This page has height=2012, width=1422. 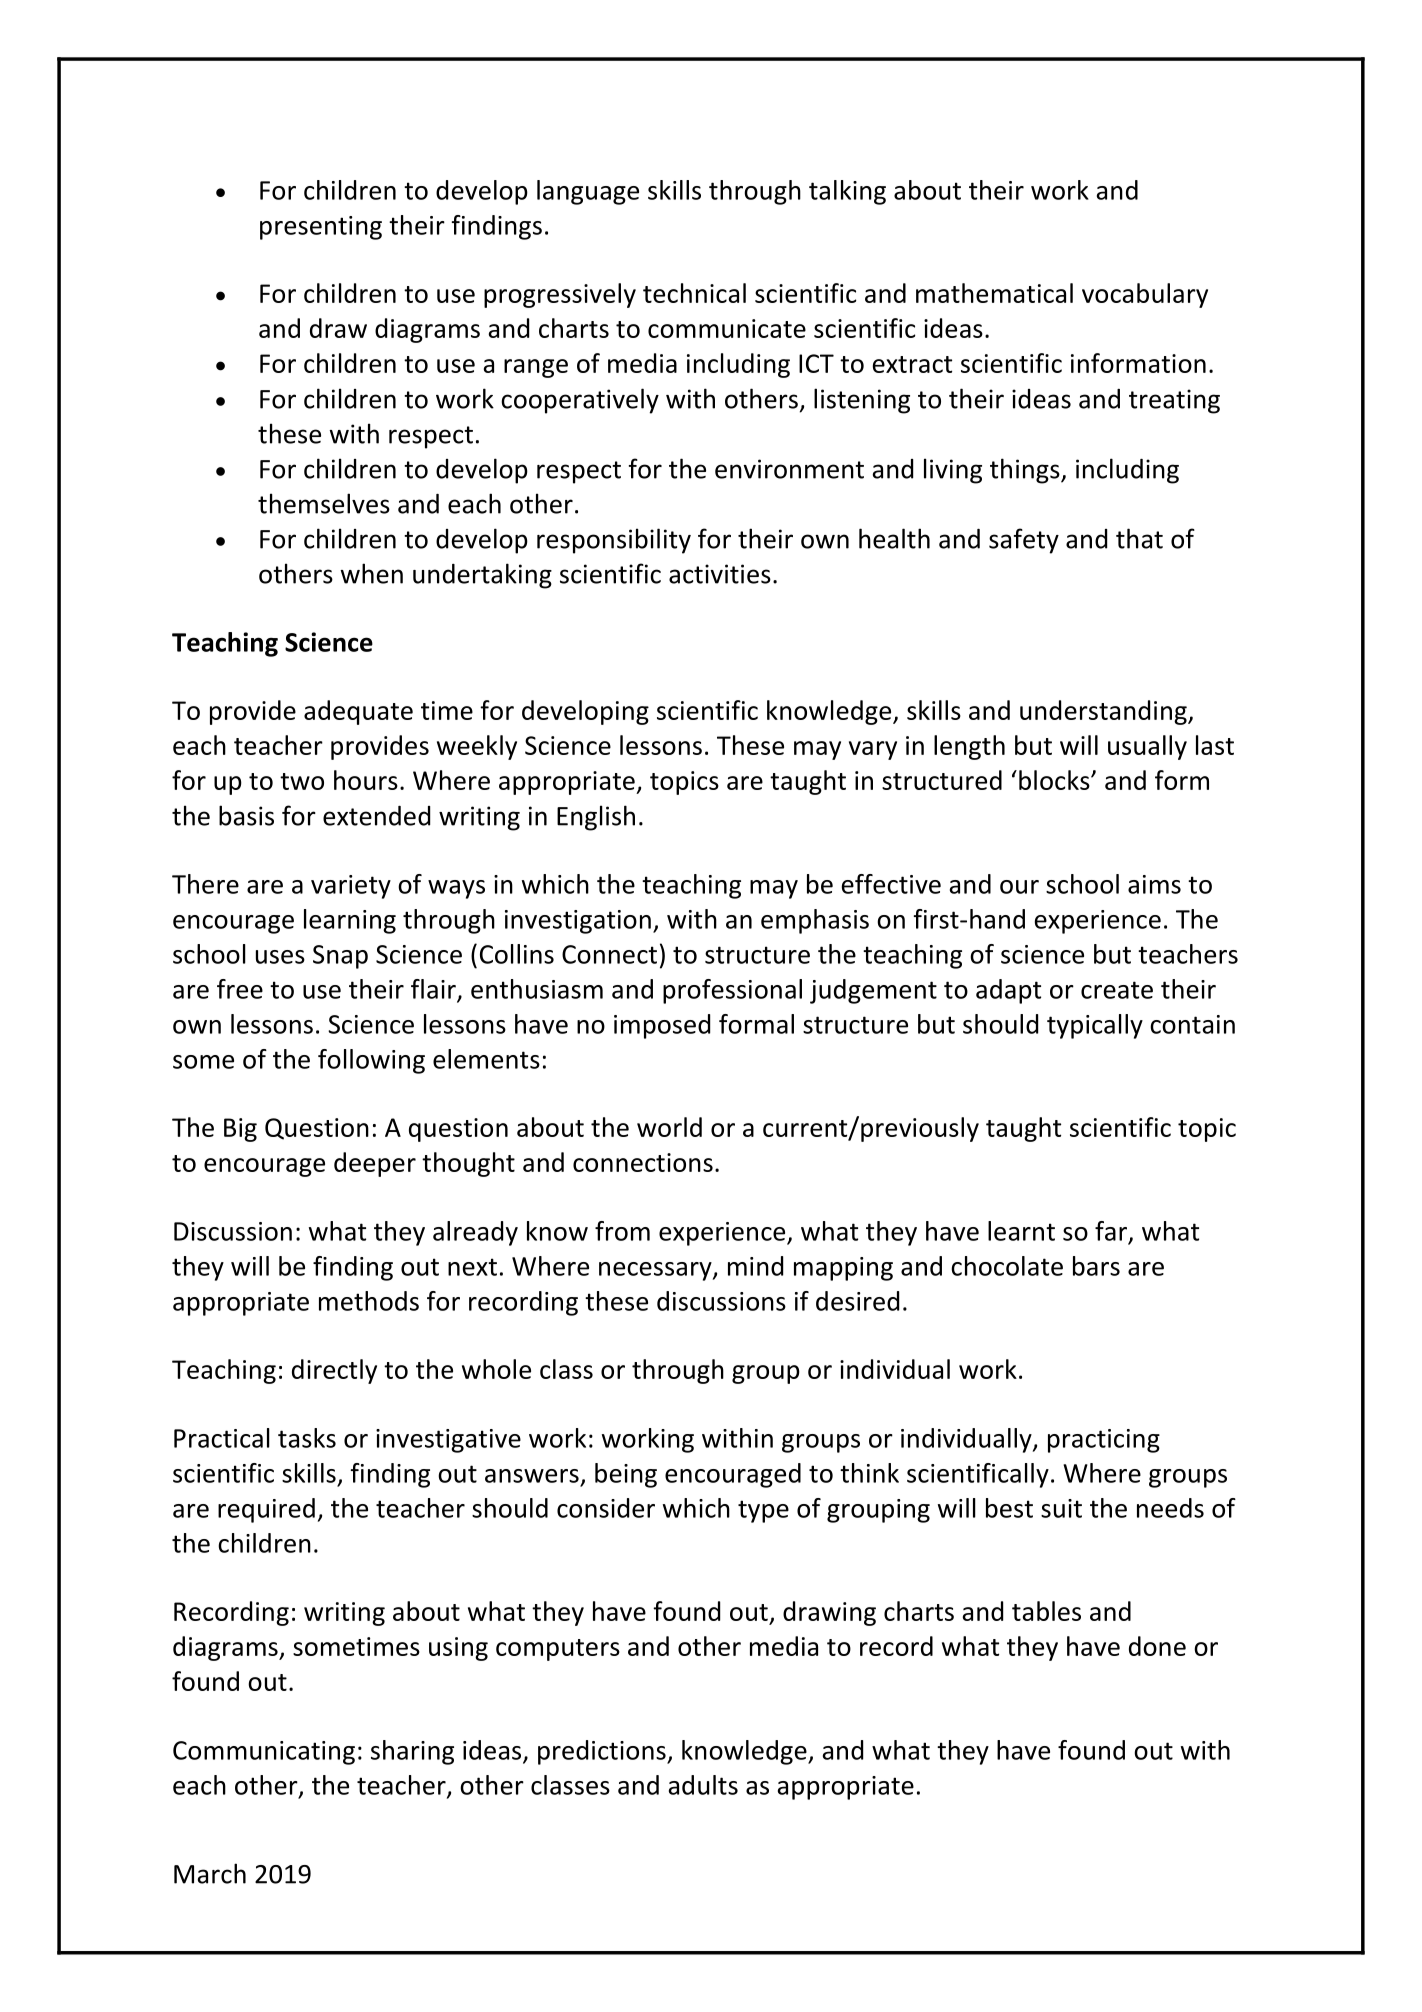 I want to click on practicing, so click(x=1104, y=1441).
